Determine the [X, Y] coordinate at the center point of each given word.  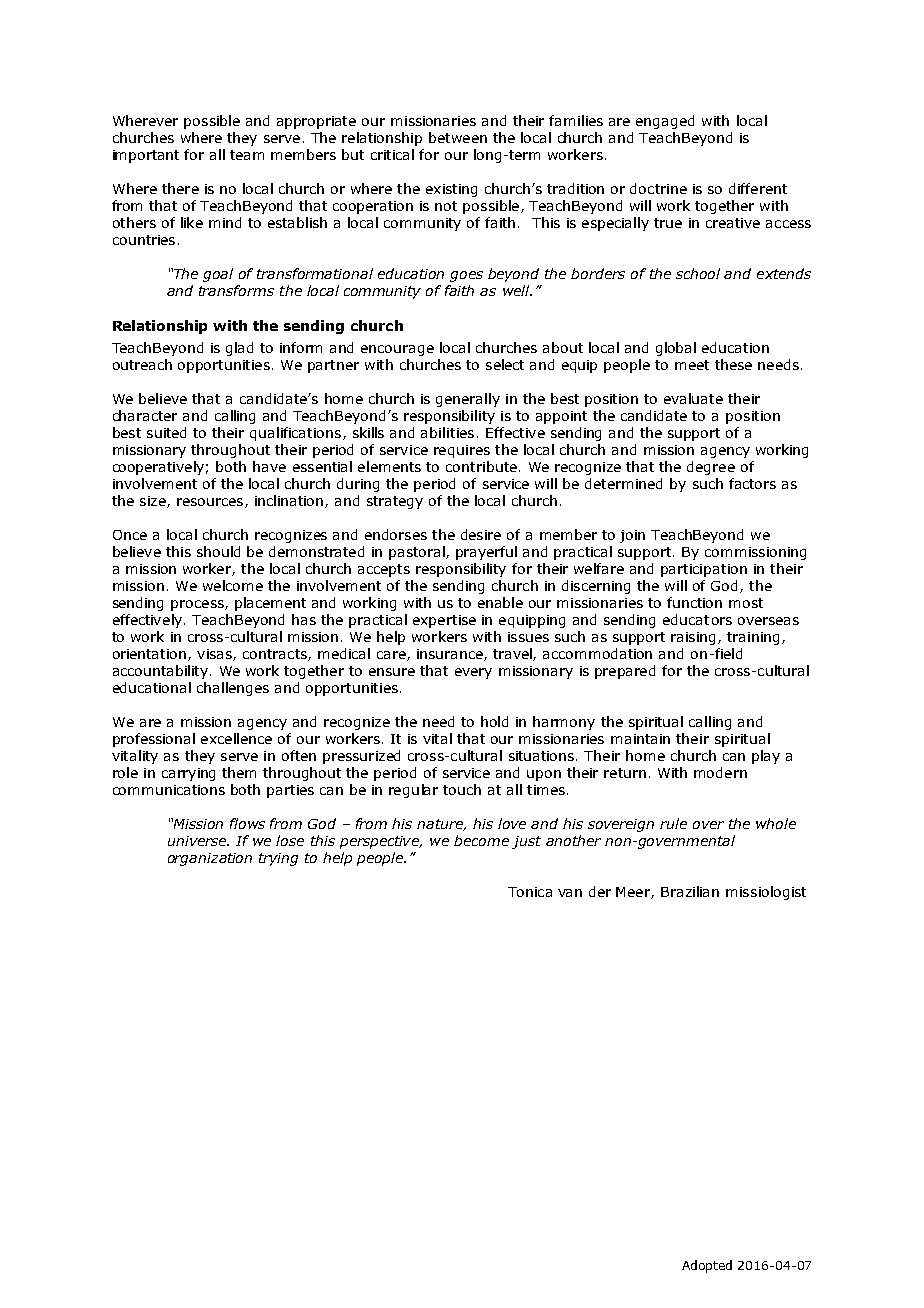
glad [239, 349]
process [198, 605]
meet [692, 365]
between [458, 137]
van [570, 893]
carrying [188, 774]
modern [720, 772]
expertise [444, 621]
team [247, 155]
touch [462, 789]
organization [210, 859]
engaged [665, 122]
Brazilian [690, 891]
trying [278, 859]
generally [468, 400]
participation [704, 570]
